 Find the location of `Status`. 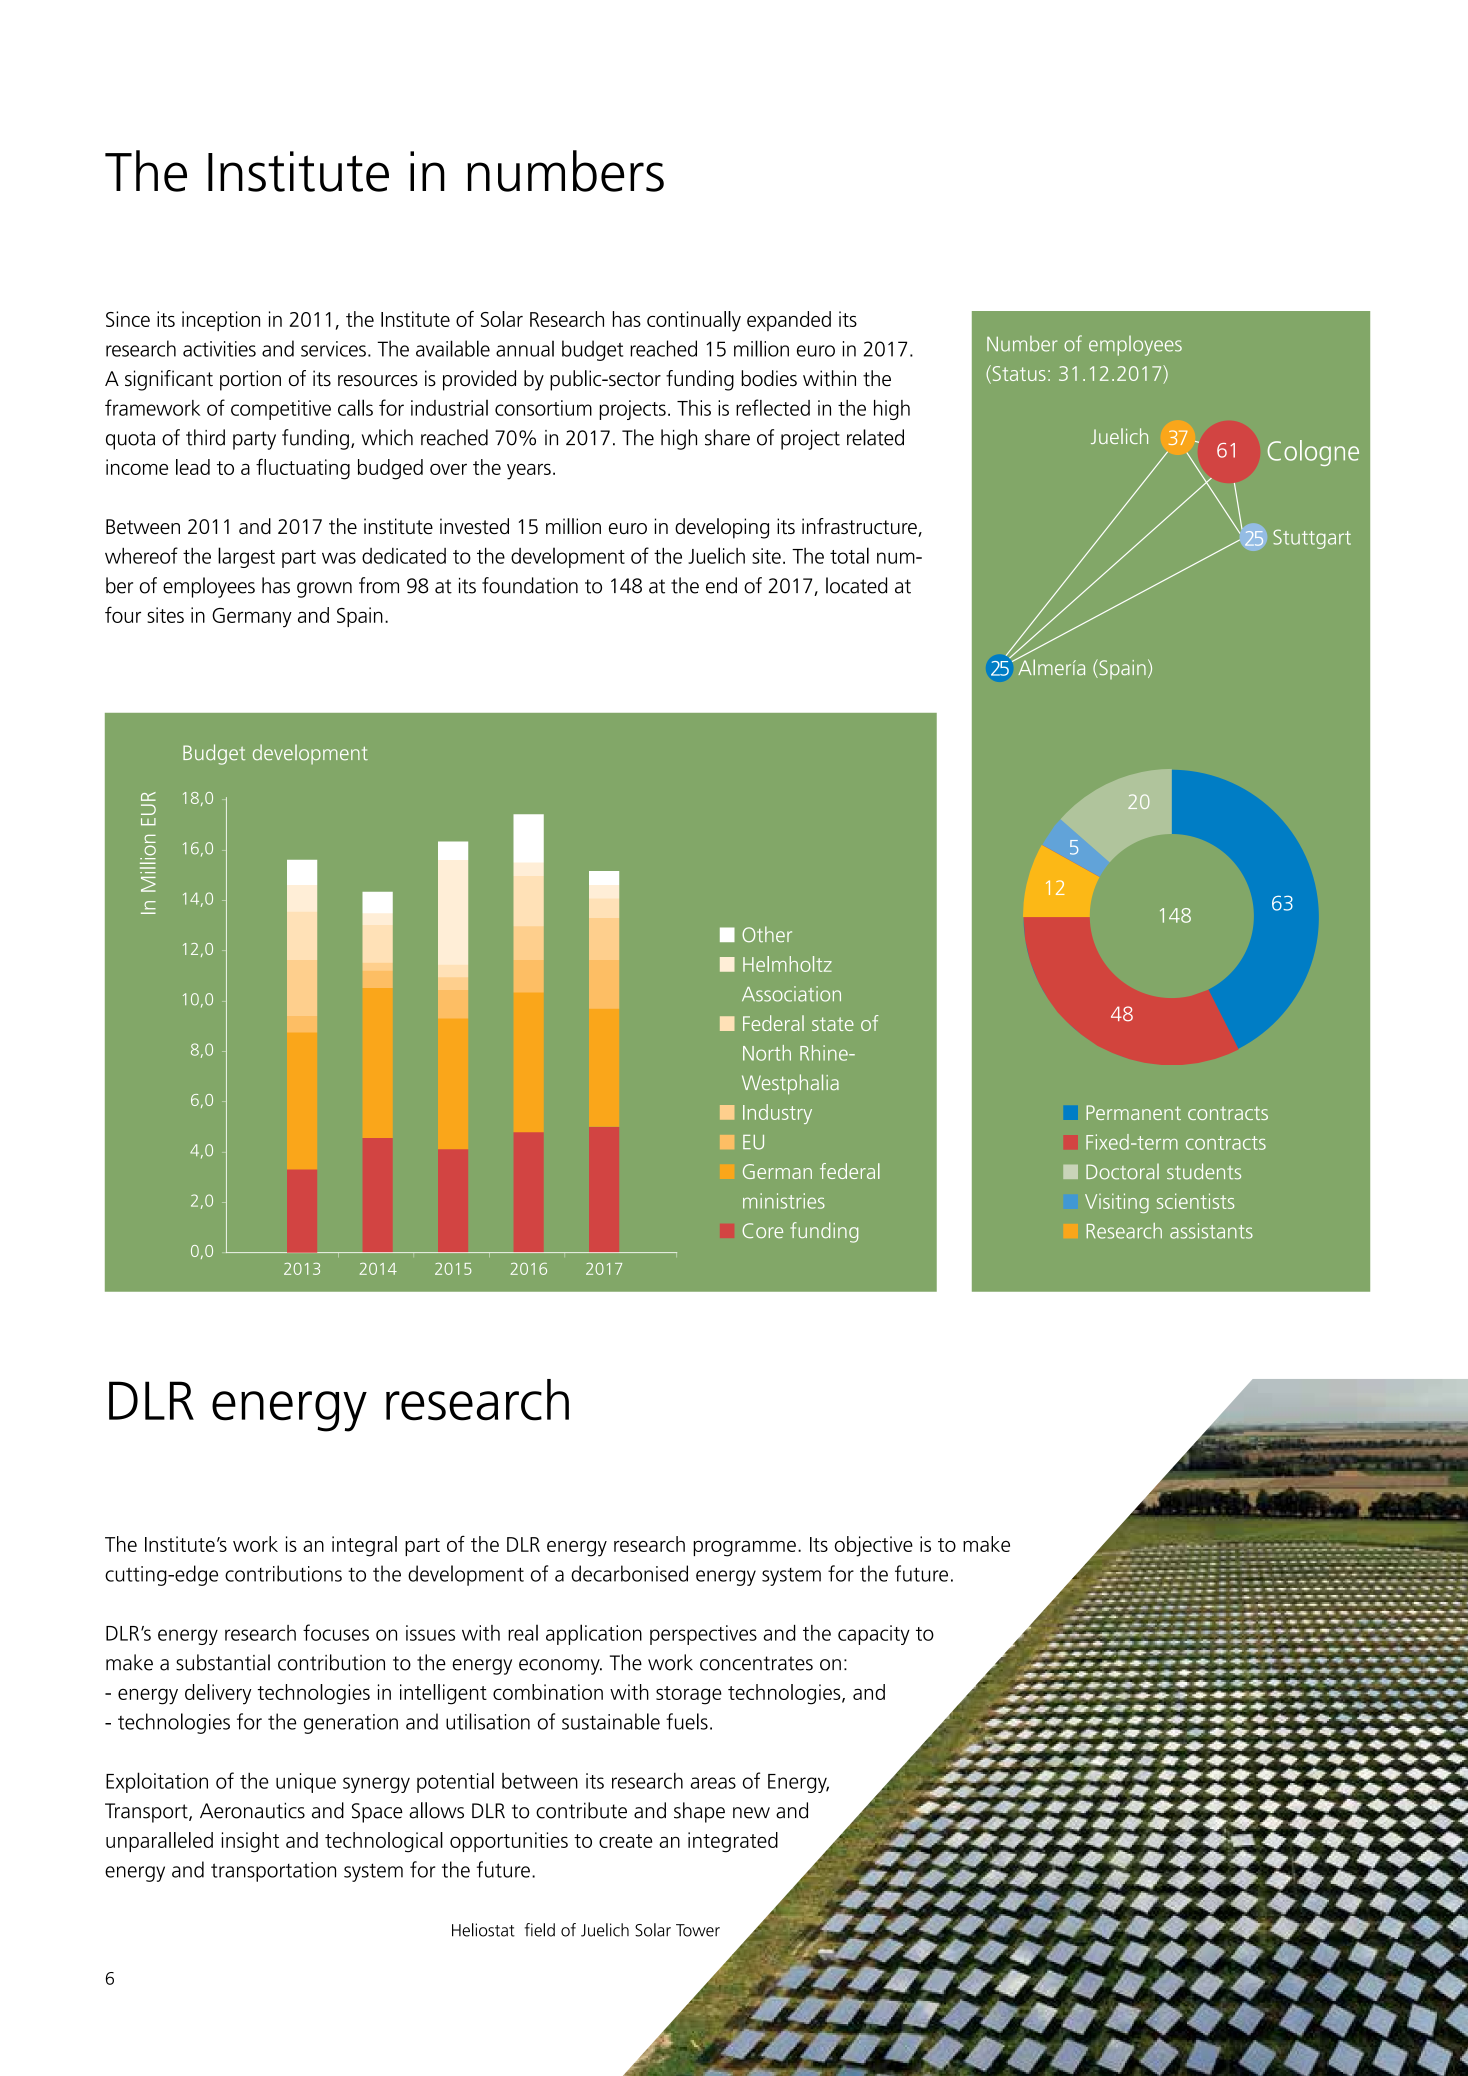

Status is located at coordinates (1018, 374).
